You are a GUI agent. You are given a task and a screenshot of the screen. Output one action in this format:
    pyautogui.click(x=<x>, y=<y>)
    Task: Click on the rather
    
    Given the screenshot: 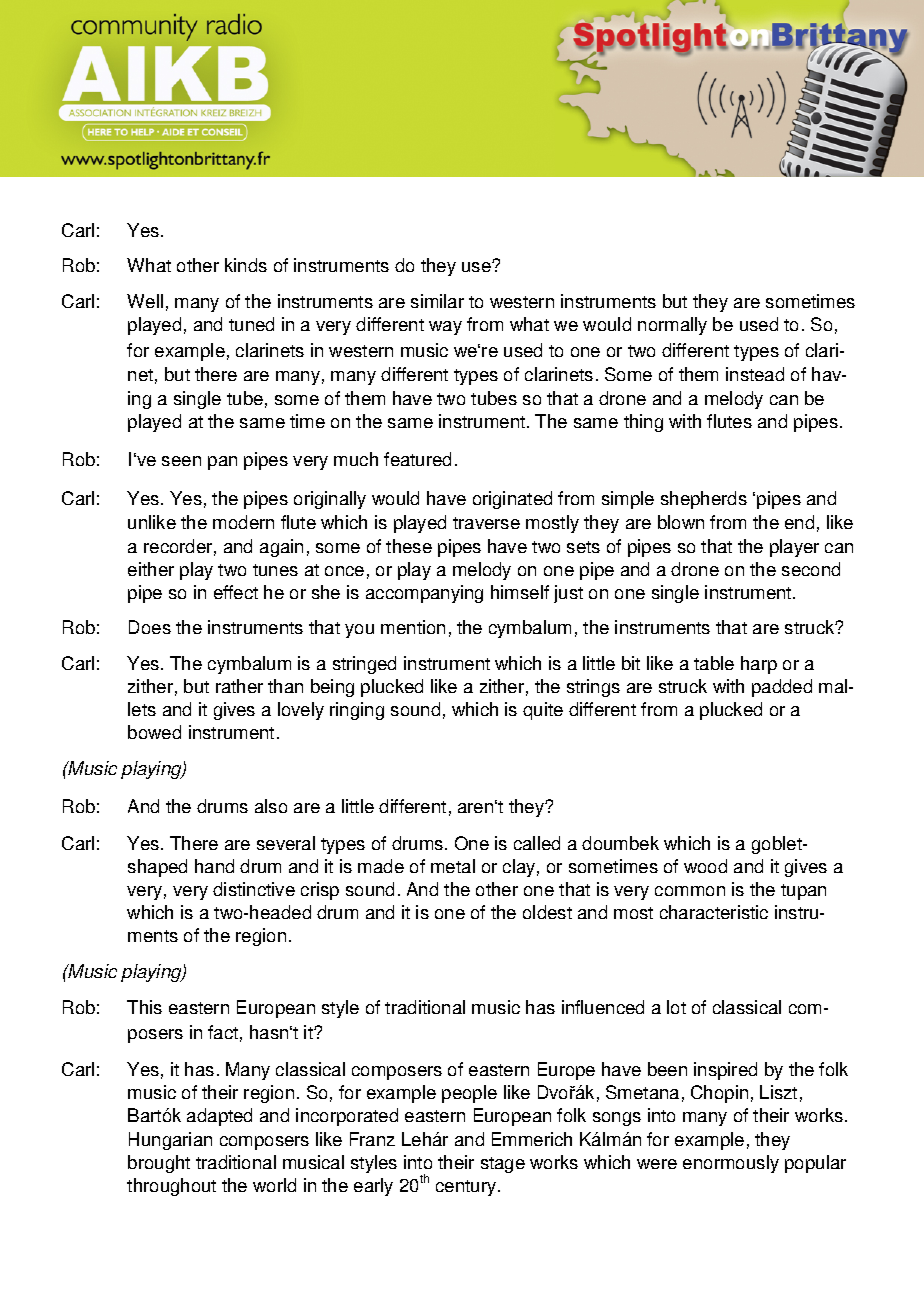 What is the action you would take?
    pyautogui.click(x=239, y=686)
